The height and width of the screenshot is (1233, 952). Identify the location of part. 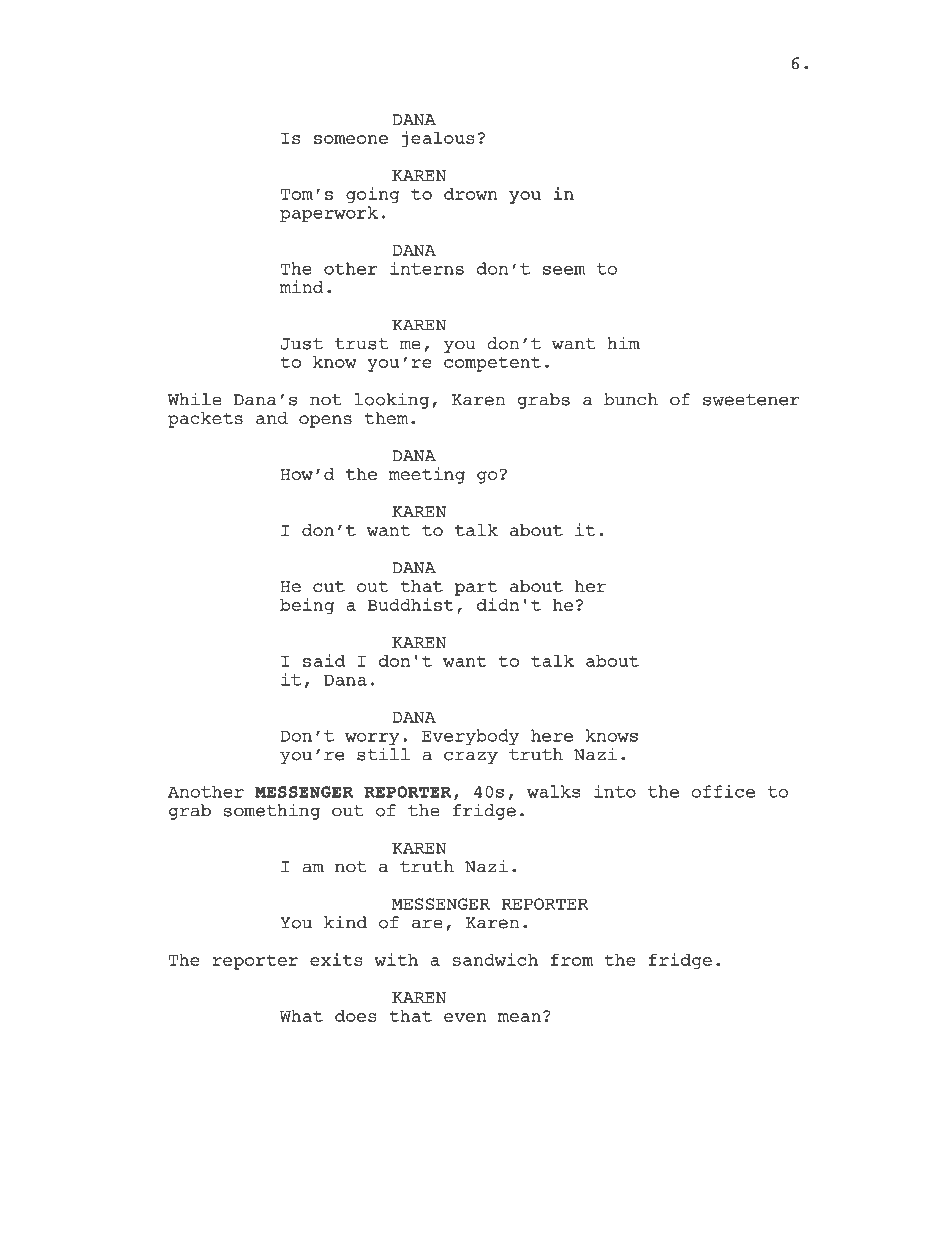
(476, 588).
